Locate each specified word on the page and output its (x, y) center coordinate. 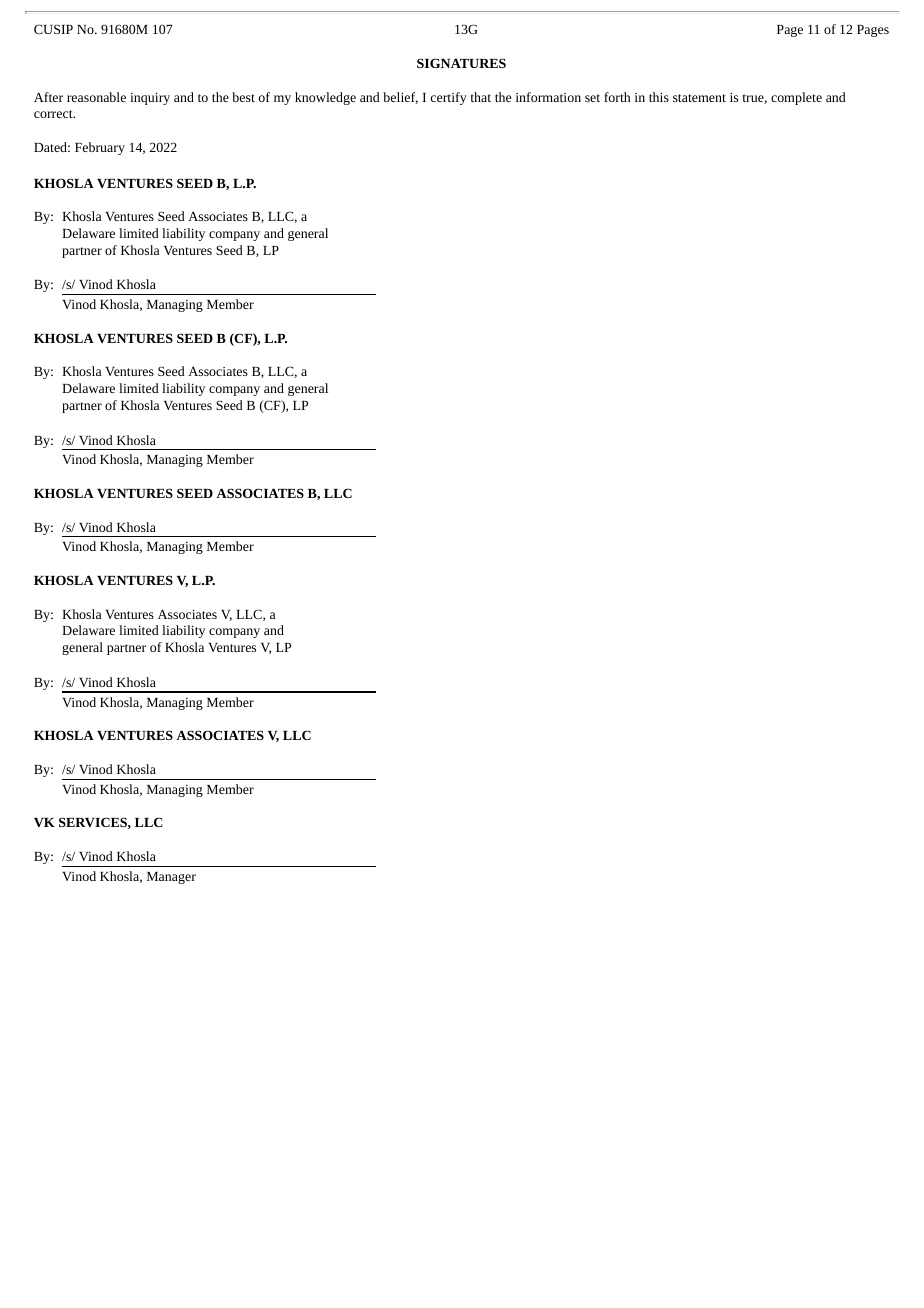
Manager (171, 878)
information (548, 97)
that (481, 97)
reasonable (96, 97)
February (100, 148)
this (659, 97)
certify (449, 98)
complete (796, 98)
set (592, 98)
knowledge (325, 98)
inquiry (150, 99)
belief (400, 98)
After (48, 97)
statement (699, 98)
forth (617, 97)
